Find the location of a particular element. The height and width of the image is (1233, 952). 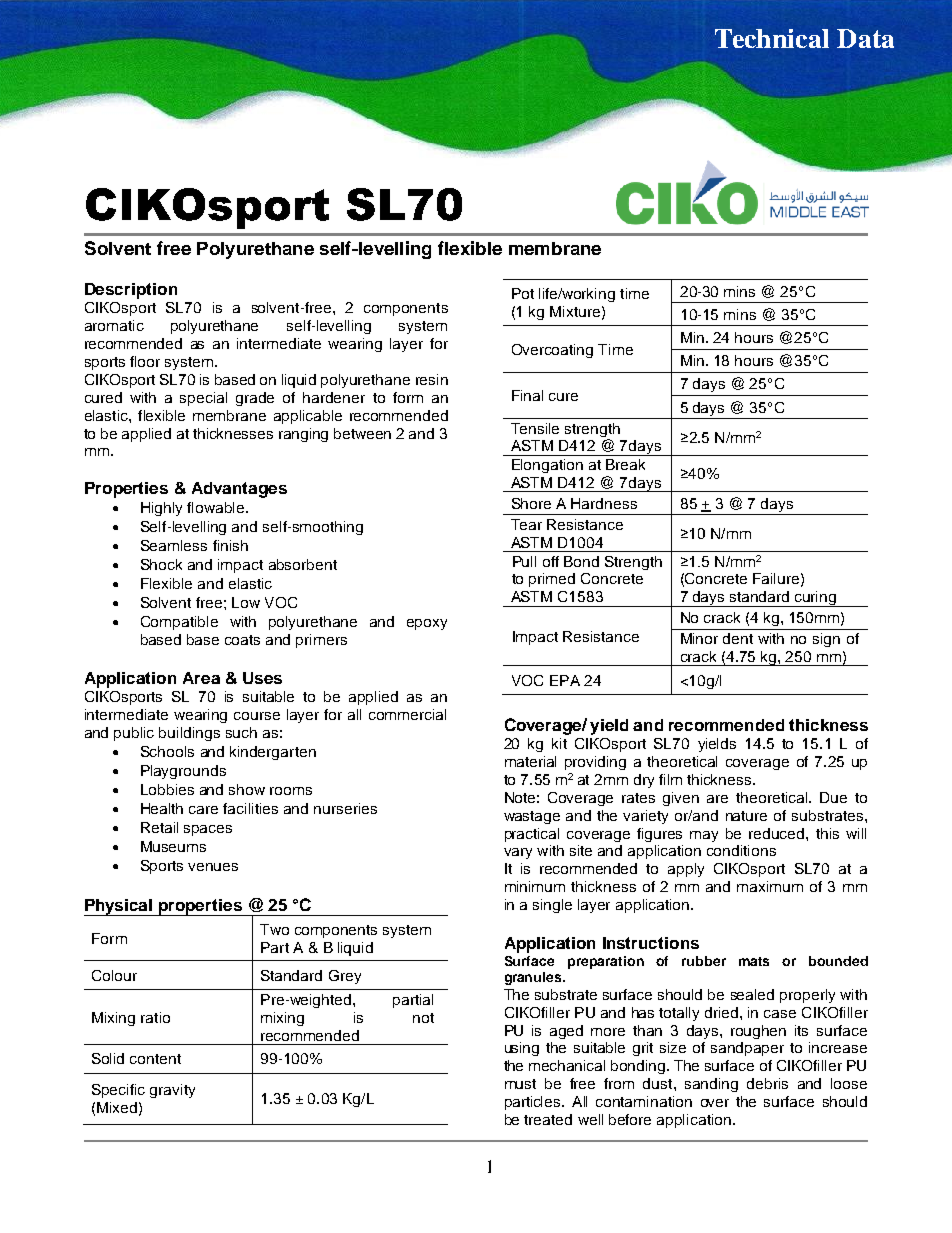

Break is located at coordinates (625, 464).
